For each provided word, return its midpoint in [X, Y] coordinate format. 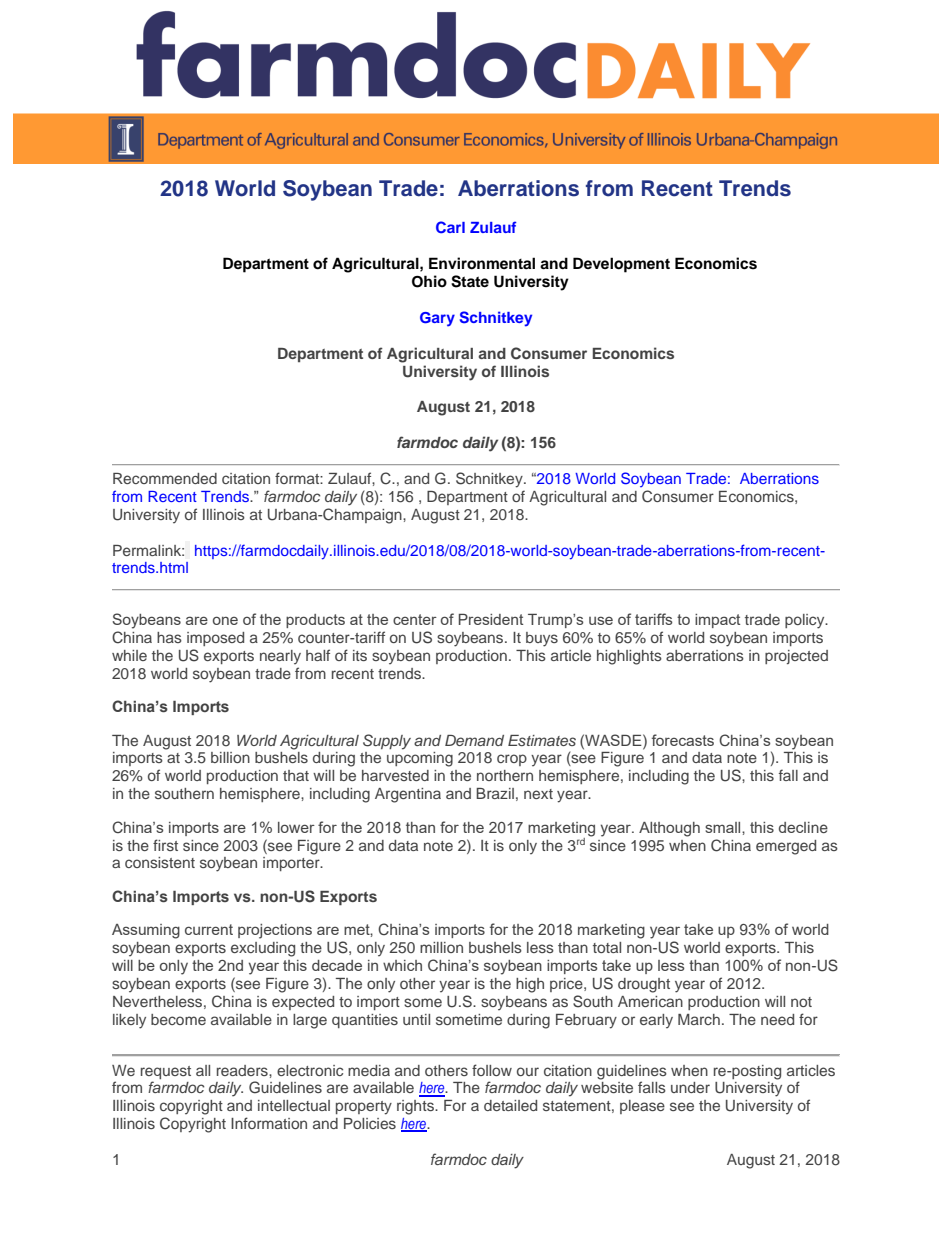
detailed [510, 1105]
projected [796, 657]
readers [243, 1070]
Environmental [482, 263]
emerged [786, 847]
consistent [160, 862]
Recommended [165, 478]
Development [621, 265]
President [491, 619]
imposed [215, 639]
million [441, 947]
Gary [437, 319]
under [690, 1087]
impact [717, 621]
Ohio [429, 281]
